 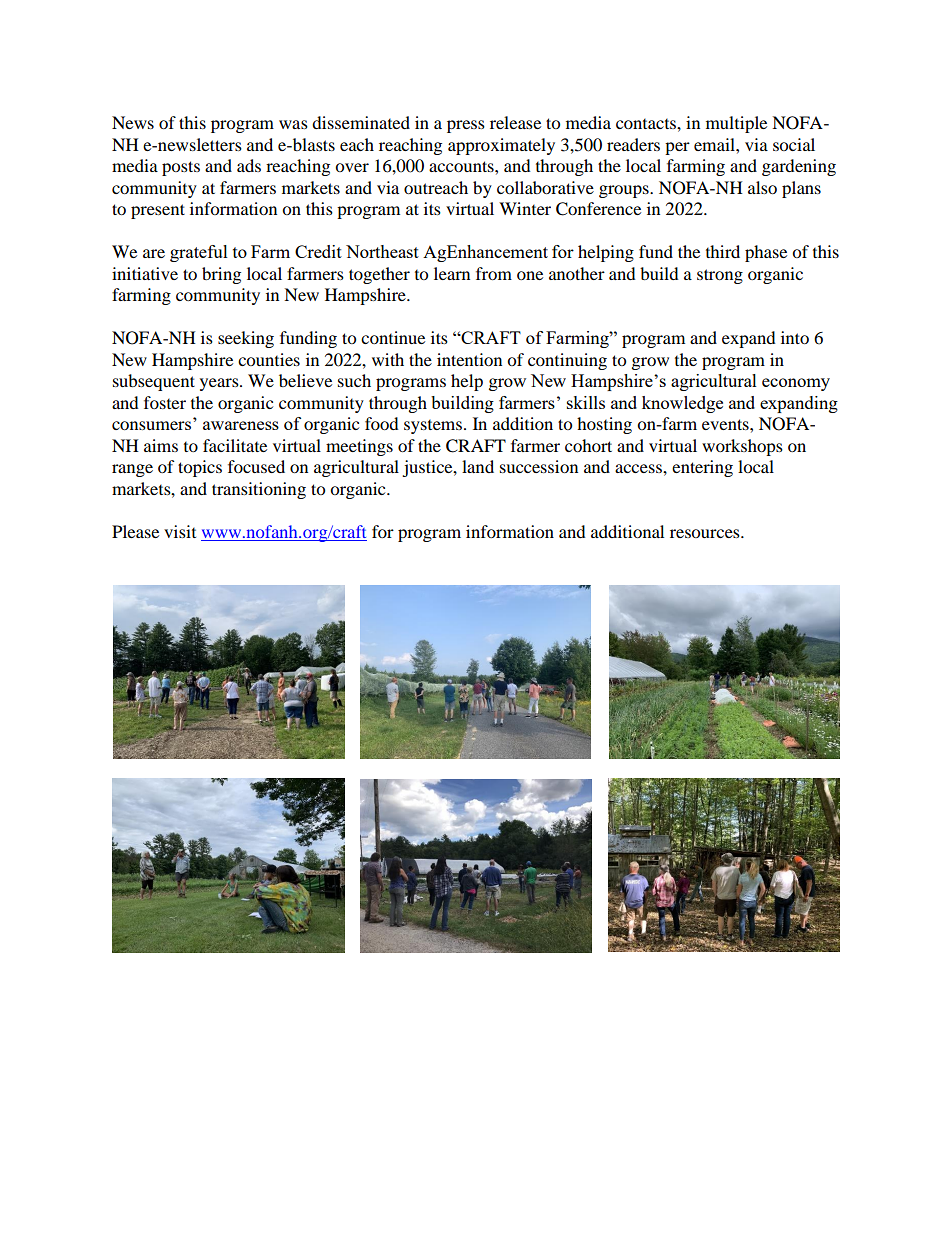 I want to click on was, so click(x=293, y=124).
